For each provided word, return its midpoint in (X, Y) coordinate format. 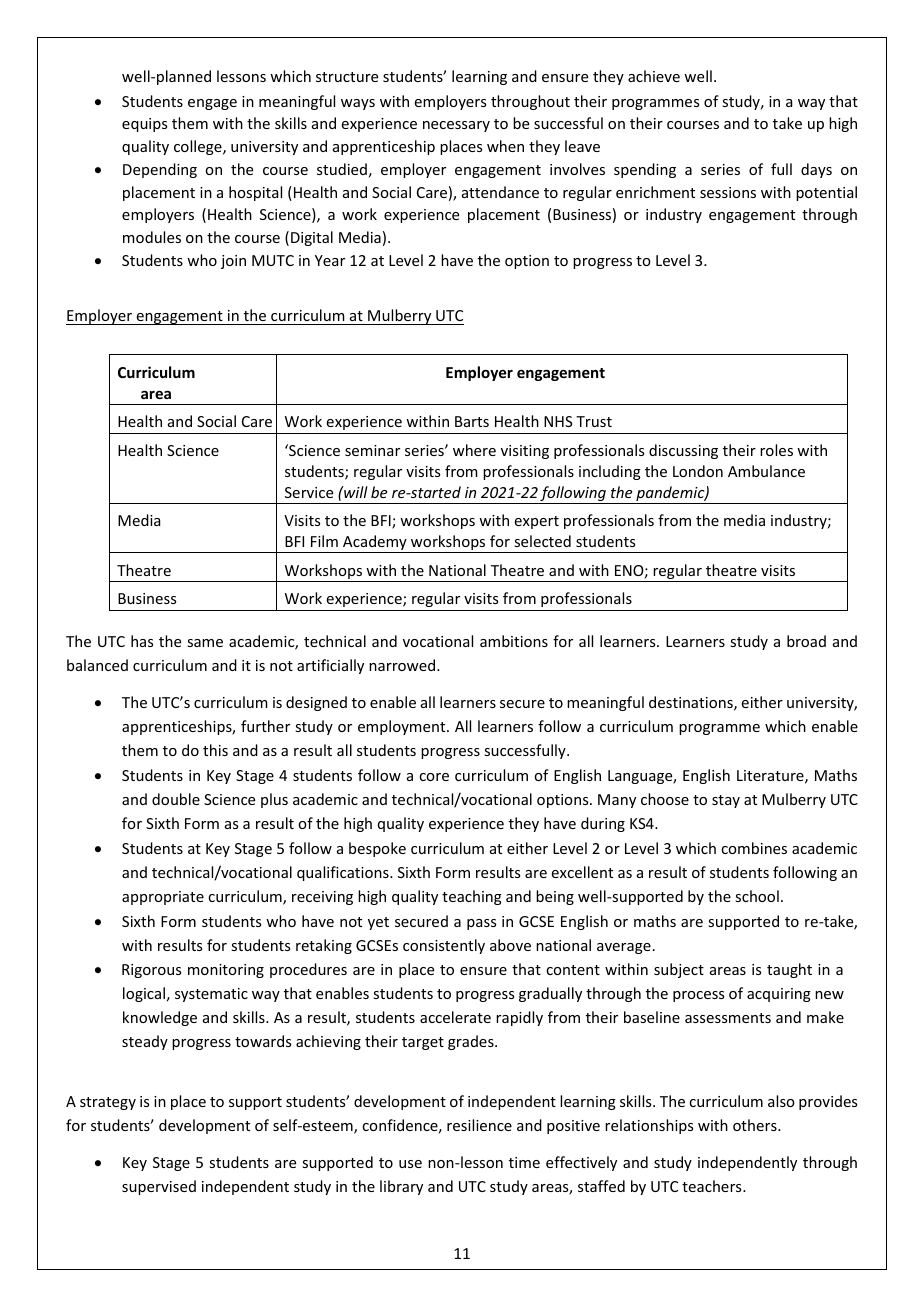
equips (144, 125)
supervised (159, 1187)
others (756, 1125)
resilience (479, 1125)
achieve (654, 76)
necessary (456, 126)
